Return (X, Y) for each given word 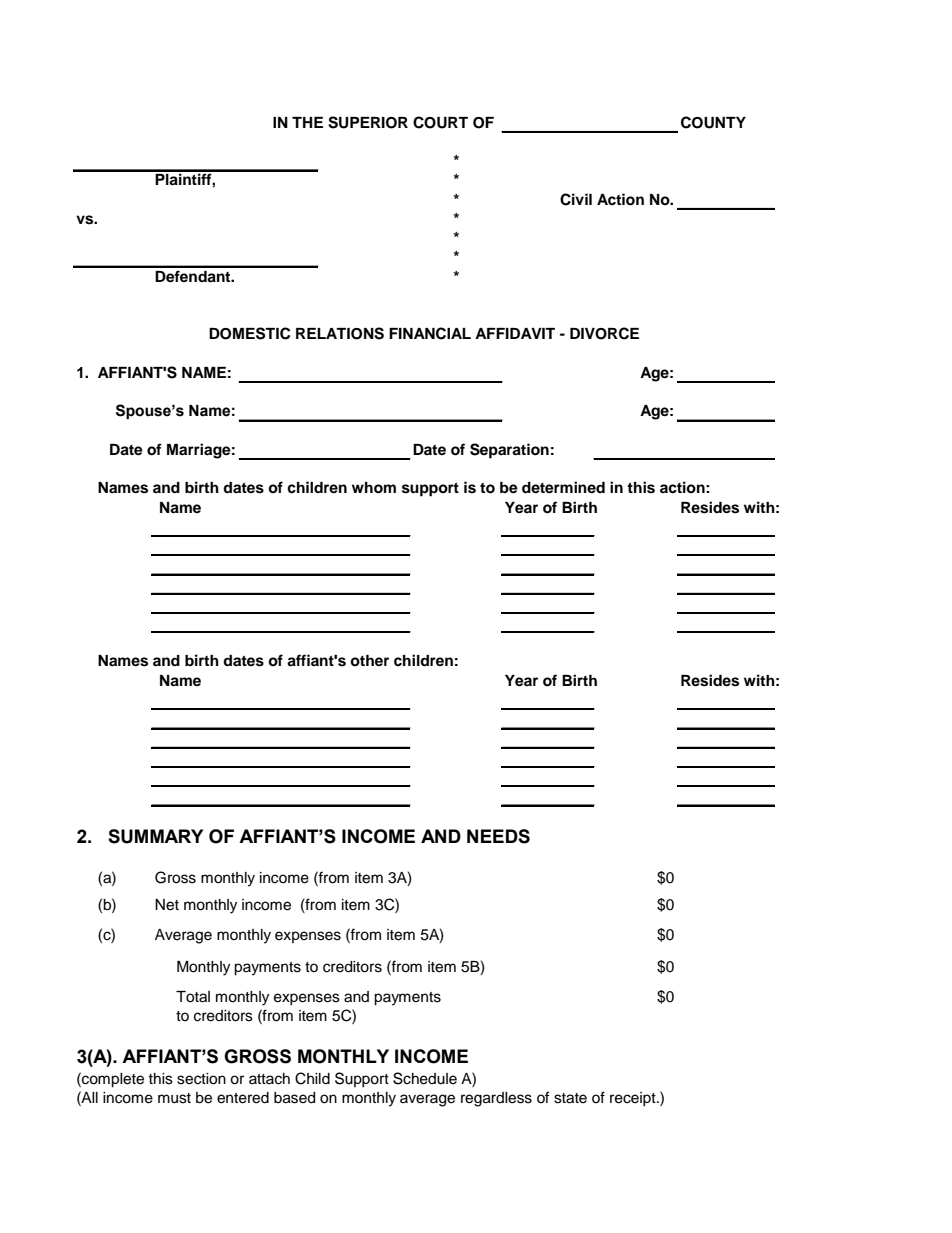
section (201, 1079)
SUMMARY (155, 836)
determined (563, 487)
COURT (440, 122)
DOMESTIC (250, 333)
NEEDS (498, 836)
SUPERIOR (368, 122)
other (369, 660)
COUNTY (713, 122)
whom (374, 488)
